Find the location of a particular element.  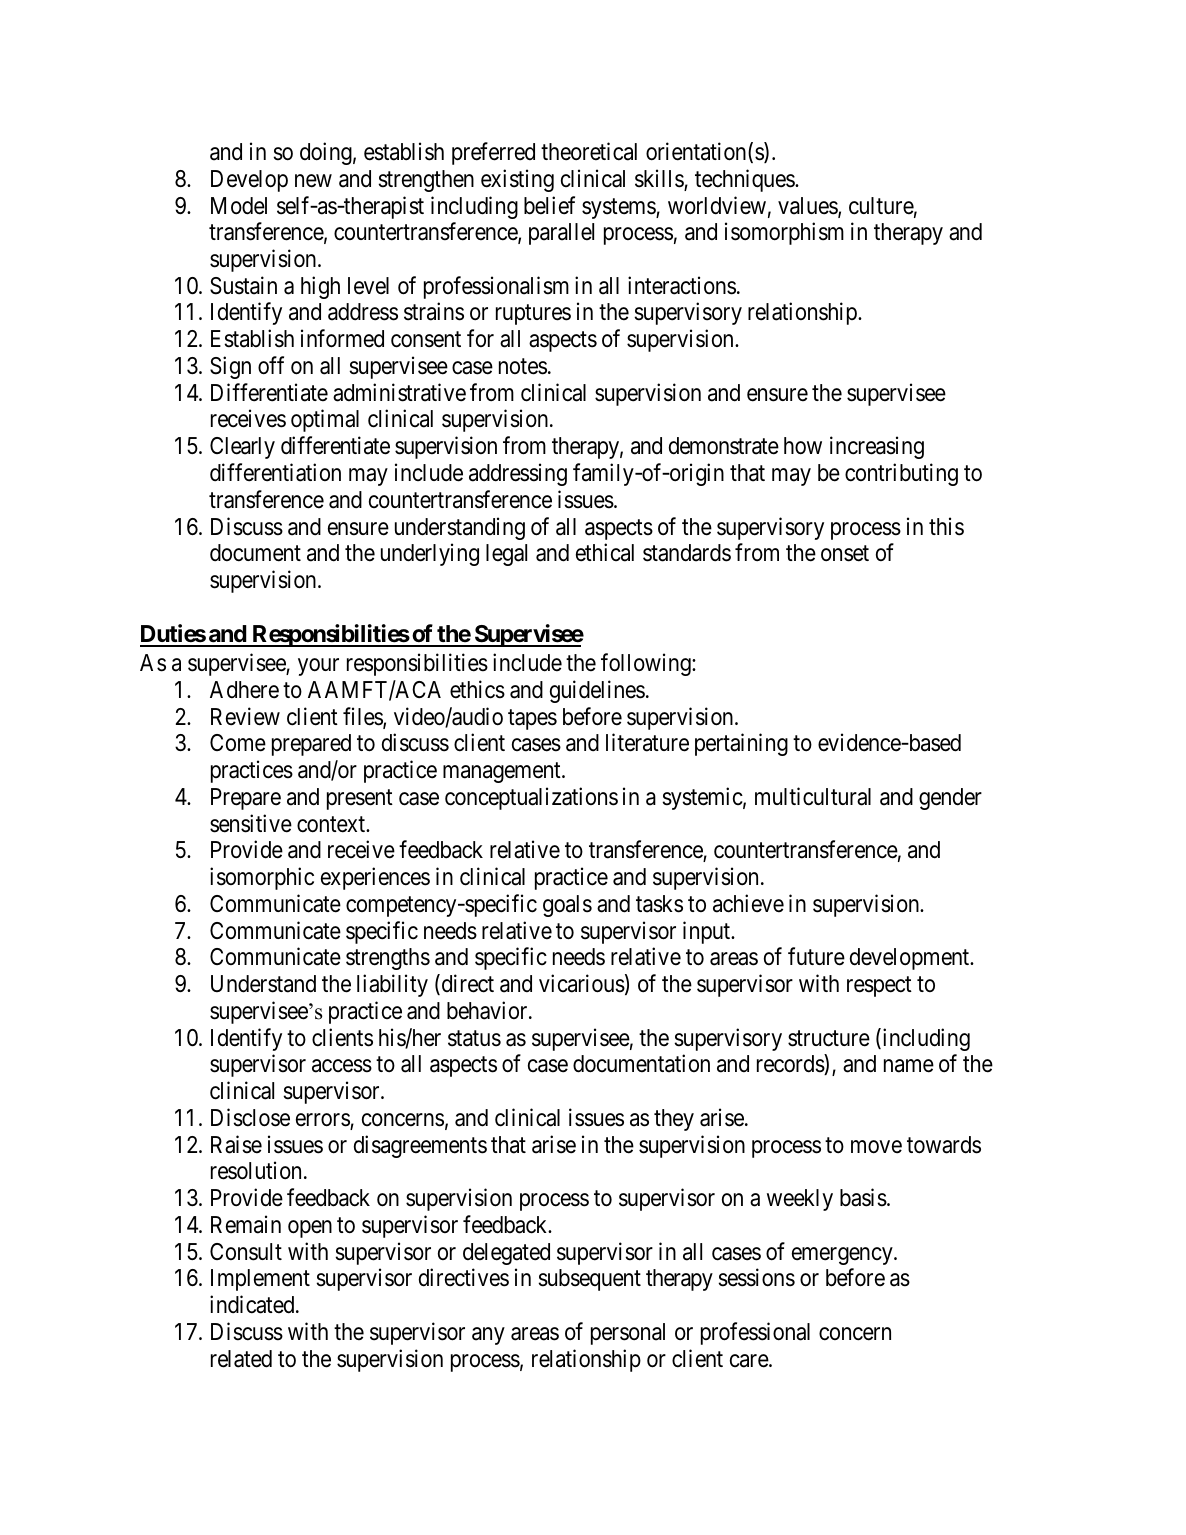

indicated is located at coordinates (253, 1304).
